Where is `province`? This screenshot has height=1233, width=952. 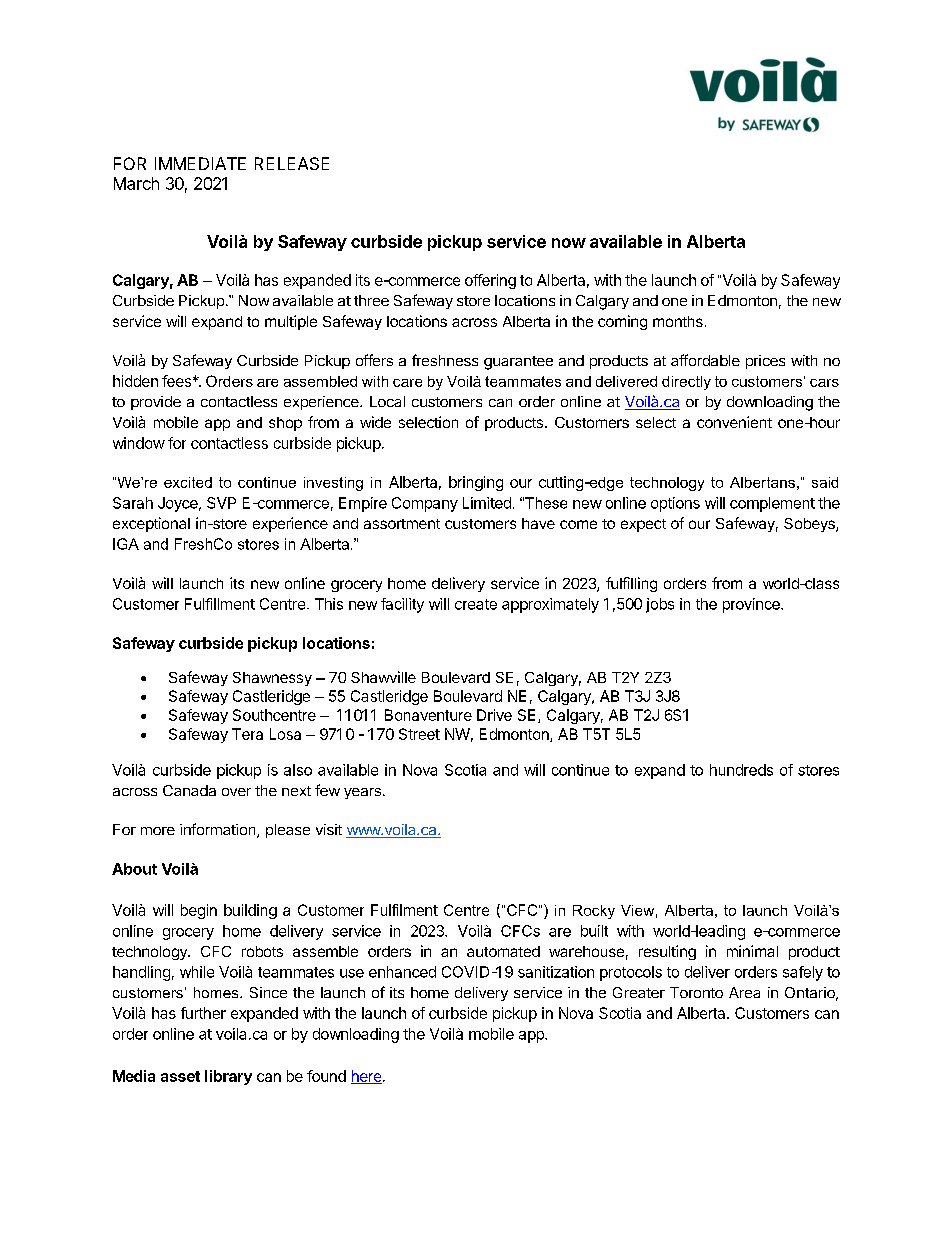
province is located at coordinates (752, 605).
